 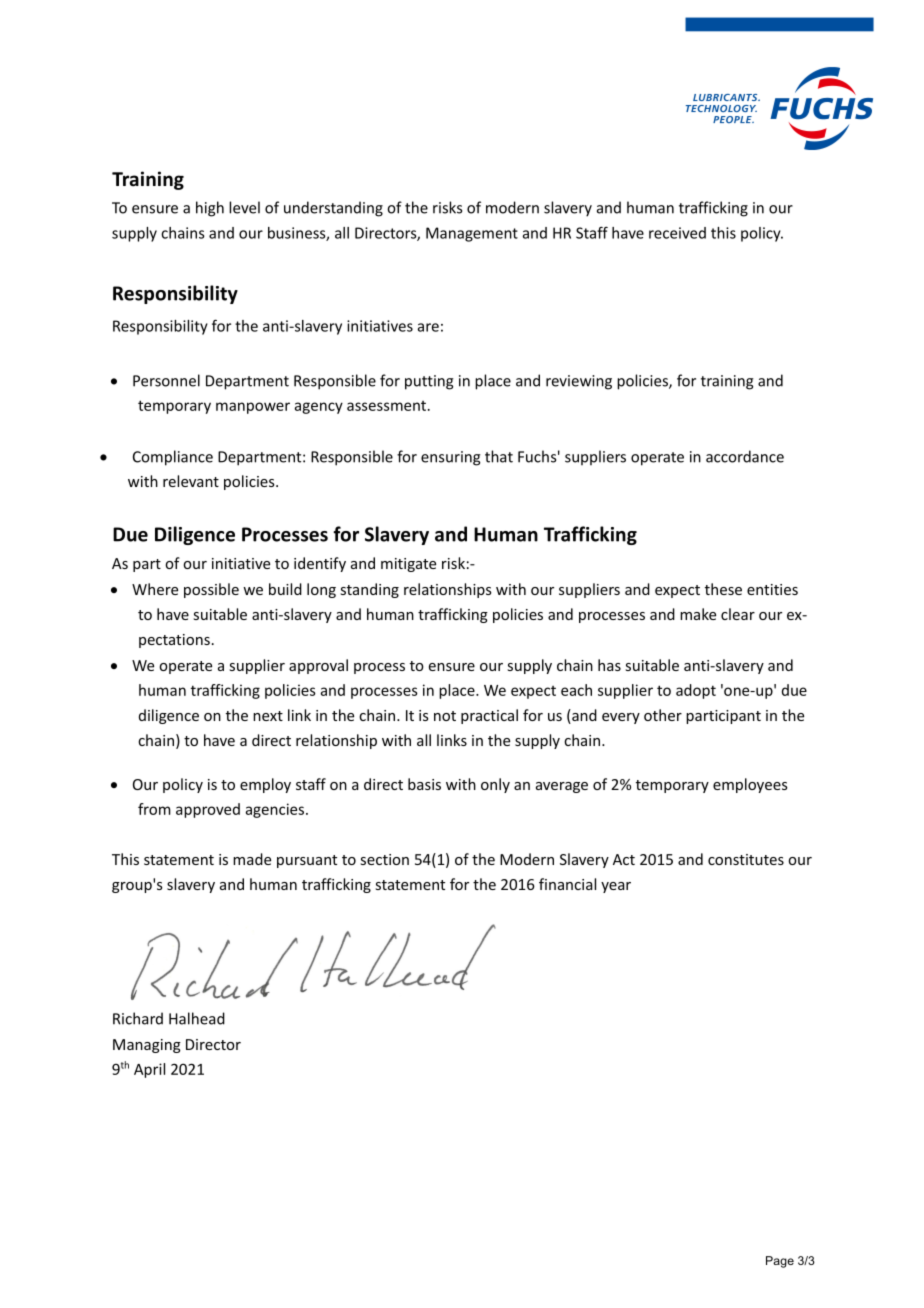 What do you see at coordinates (451, 458) in the page?
I see `ensuring` at bounding box center [451, 458].
